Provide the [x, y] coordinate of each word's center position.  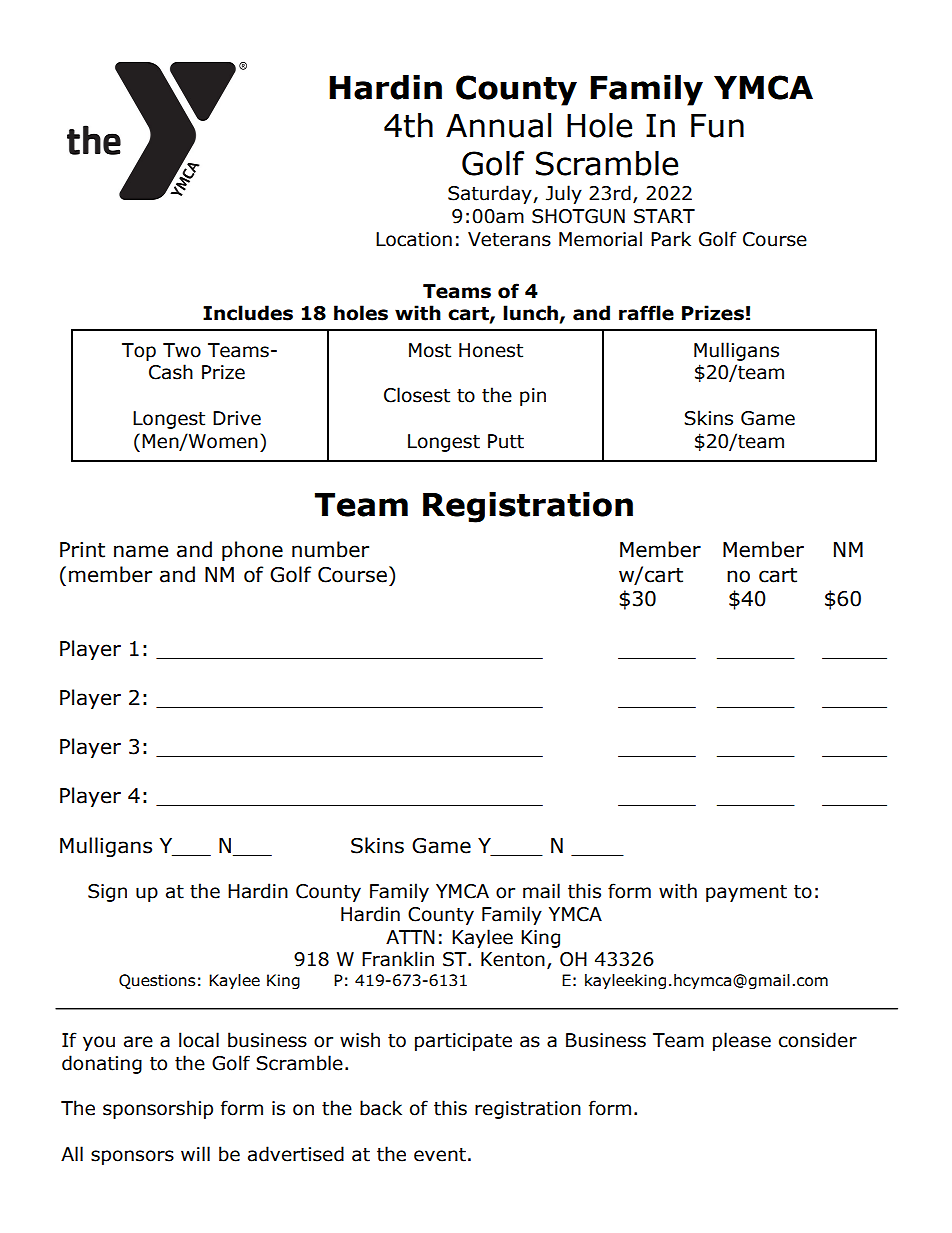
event [440, 1155]
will [195, 1153]
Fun [717, 126]
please [742, 1041]
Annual [498, 125]
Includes [248, 313]
